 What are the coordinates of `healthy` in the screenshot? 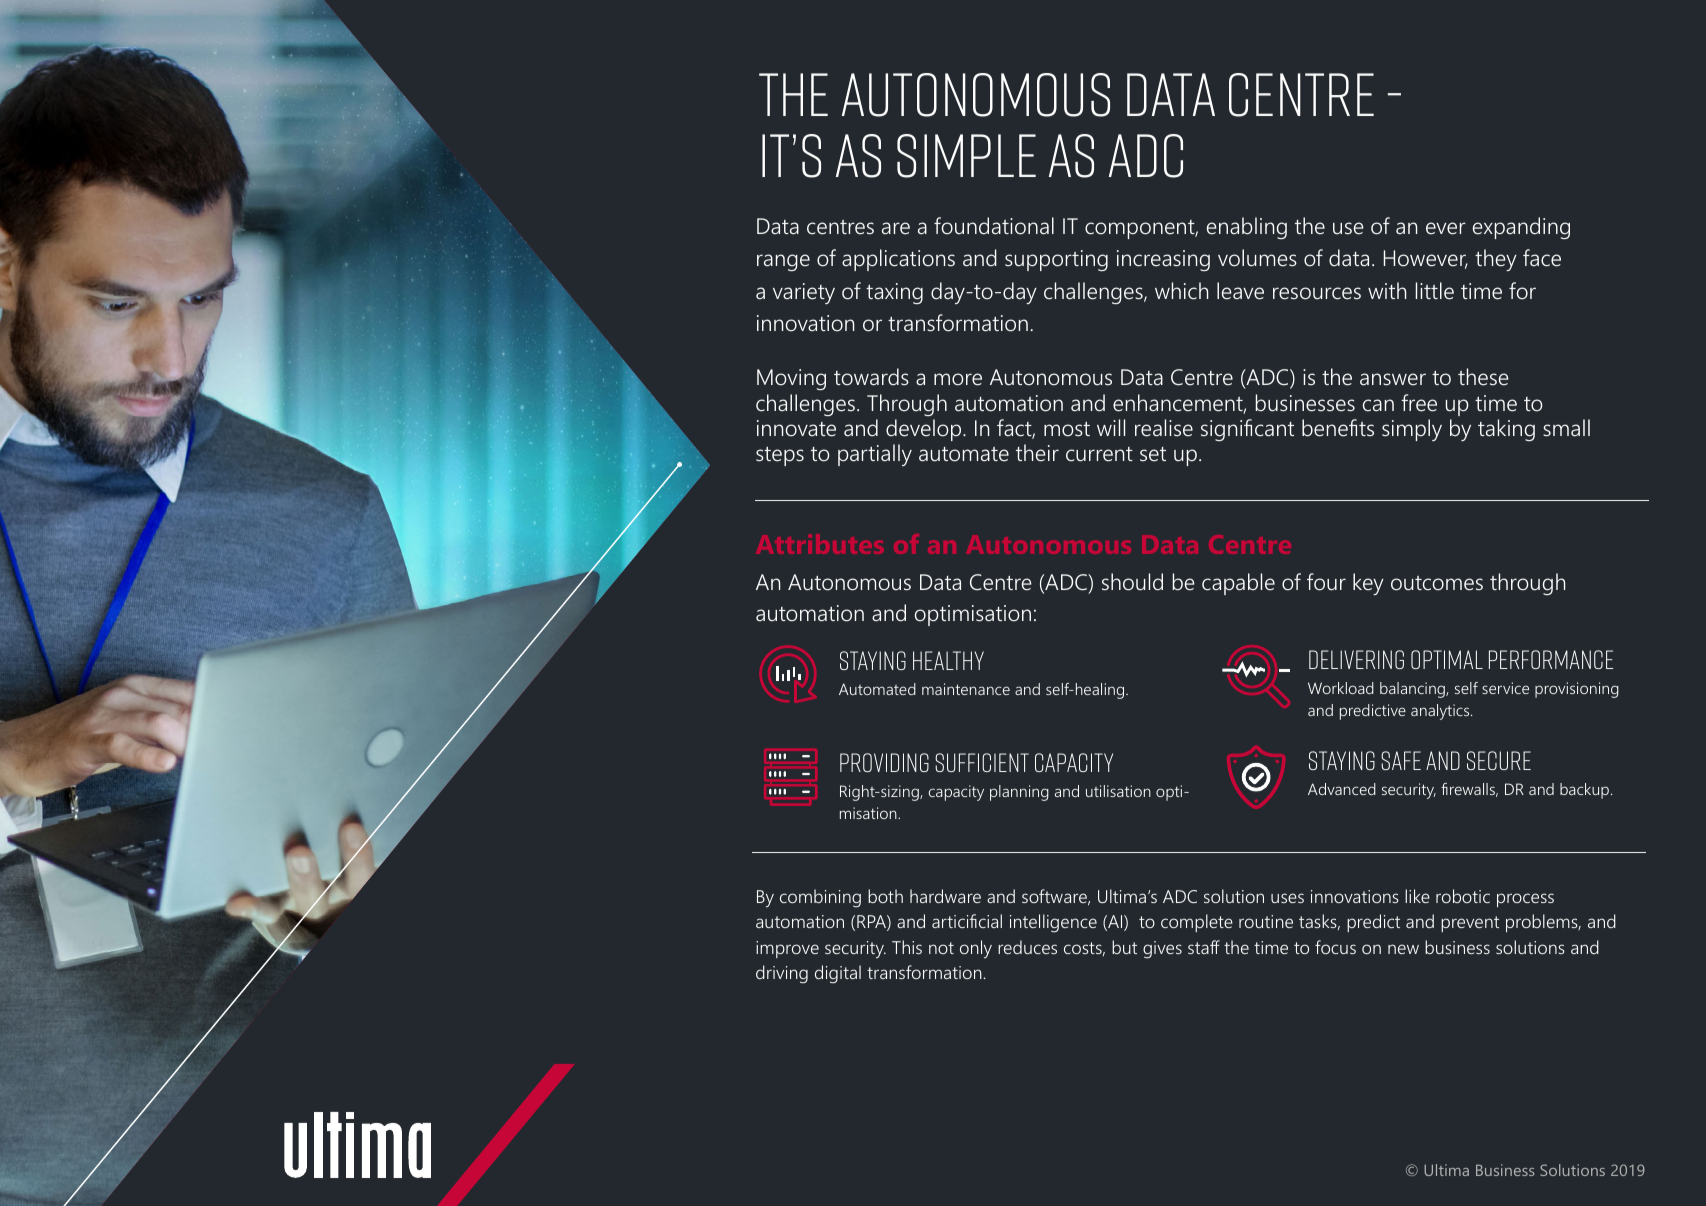 It's located at (948, 660).
